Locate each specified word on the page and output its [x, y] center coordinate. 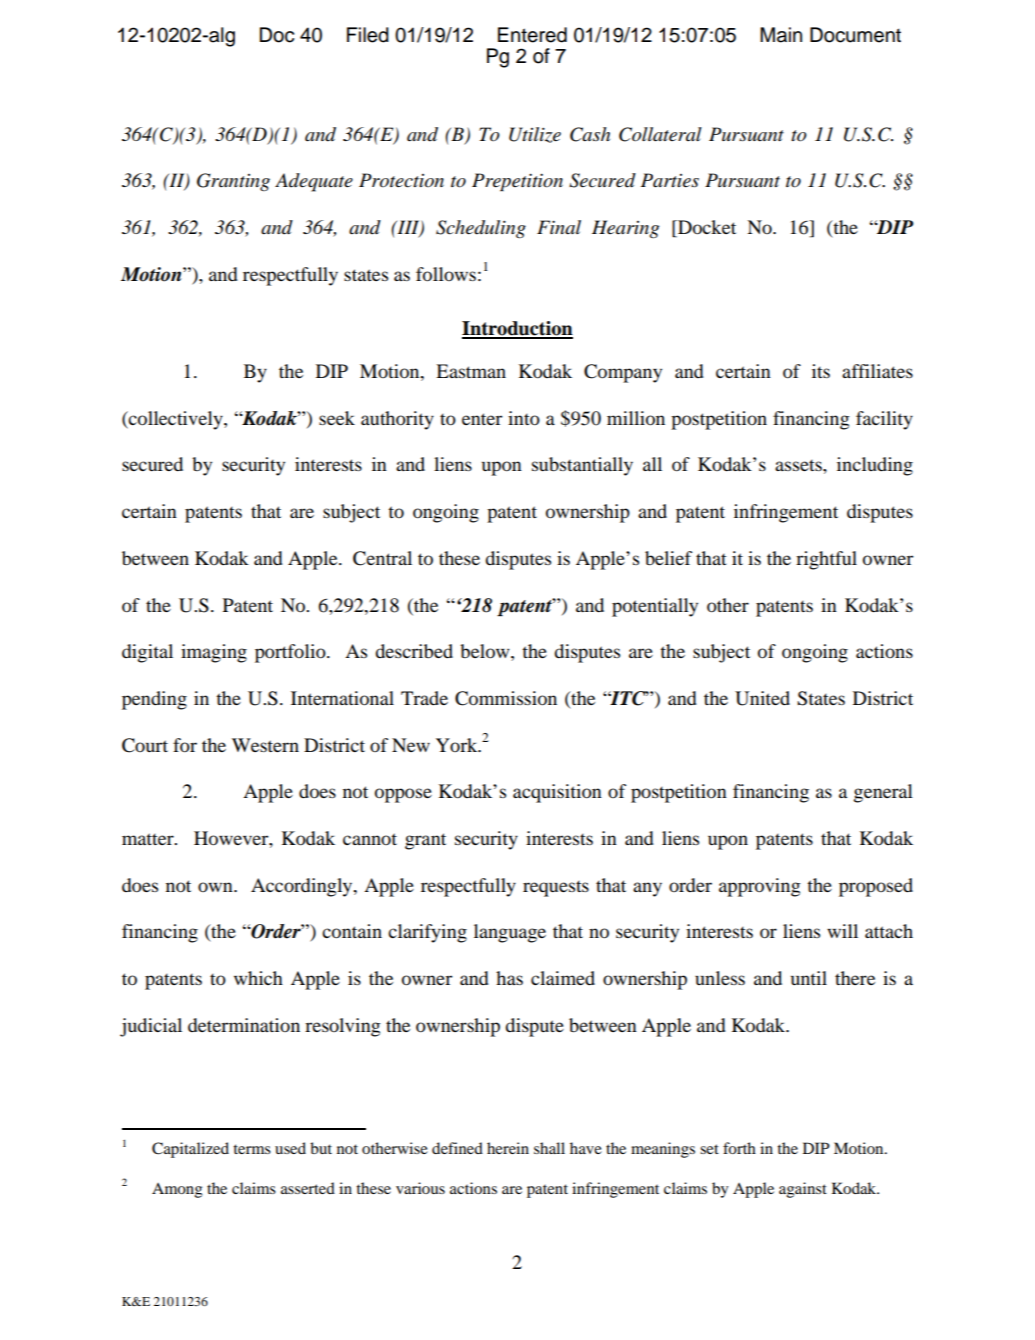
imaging [214, 653]
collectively [176, 420]
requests [556, 888]
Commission [506, 698]
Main [781, 35]
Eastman [471, 371]
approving [760, 887]
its [821, 371]
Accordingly [303, 887]
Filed [368, 35]
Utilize [535, 135]
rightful [826, 560]
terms [252, 1149]
